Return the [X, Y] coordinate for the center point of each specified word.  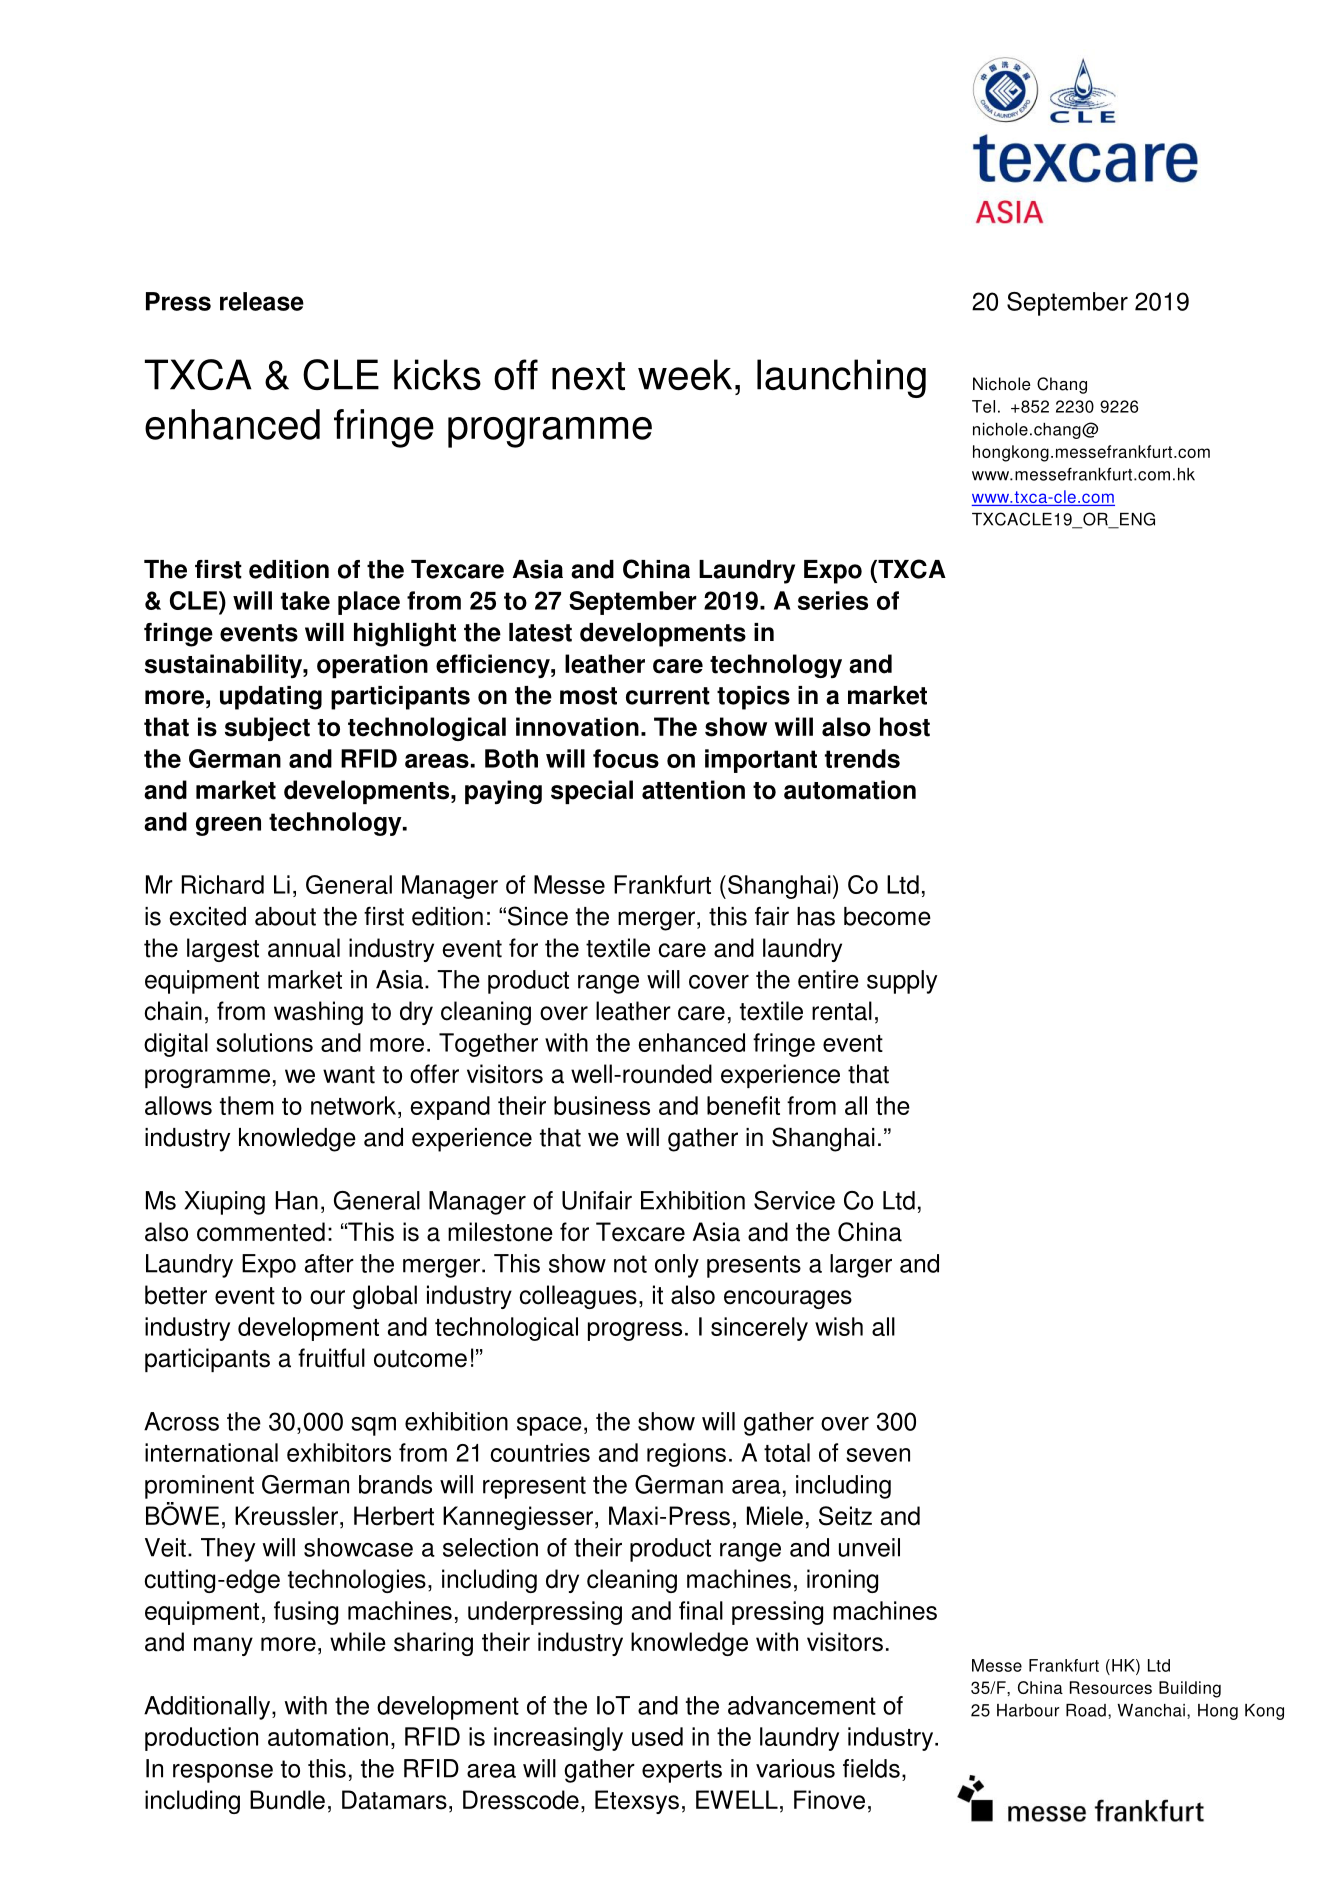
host [905, 727]
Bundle [287, 1800]
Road [1086, 1710]
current [668, 696]
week [685, 374]
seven [878, 1455]
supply [902, 982]
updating [271, 698]
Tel [983, 406]
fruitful [331, 1358]
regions [686, 1455]
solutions [264, 1042]
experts [682, 1771]
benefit [743, 1105]
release [262, 301]
